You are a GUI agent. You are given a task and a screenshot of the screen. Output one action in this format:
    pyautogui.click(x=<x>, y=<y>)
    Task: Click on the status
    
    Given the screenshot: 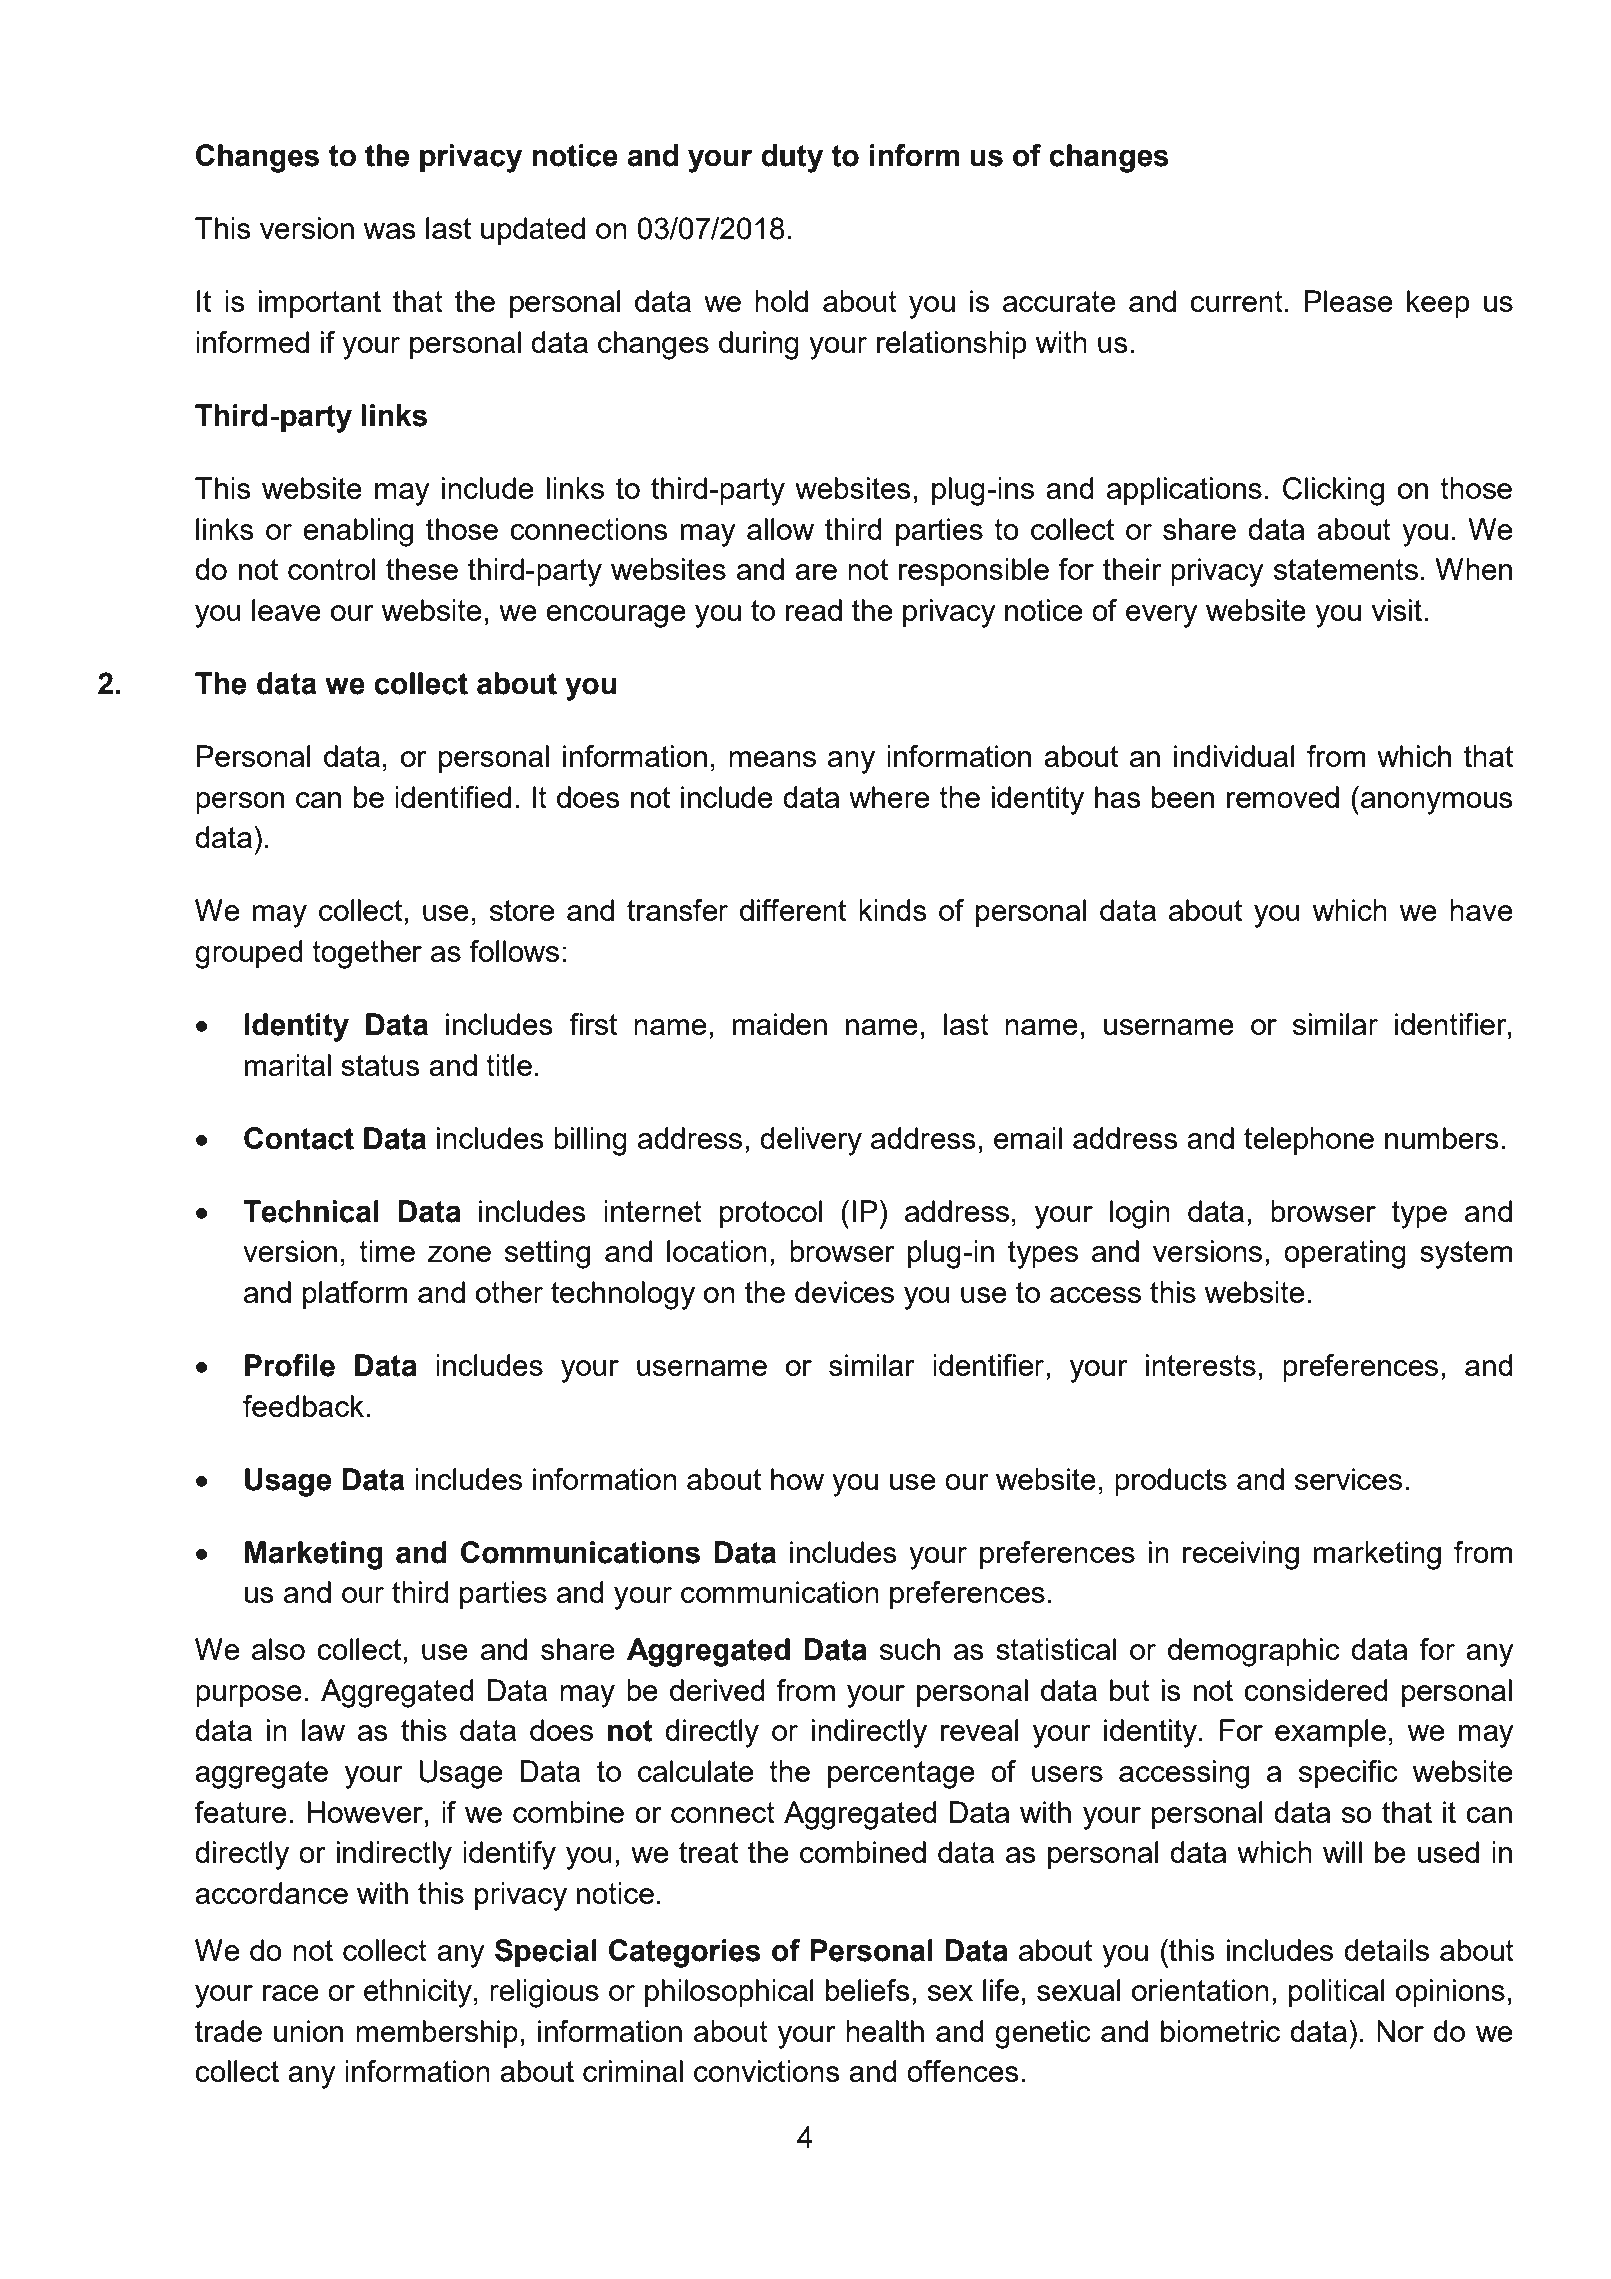 What is the action you would take?
    pyautogui.click(x=380, y=1065)
